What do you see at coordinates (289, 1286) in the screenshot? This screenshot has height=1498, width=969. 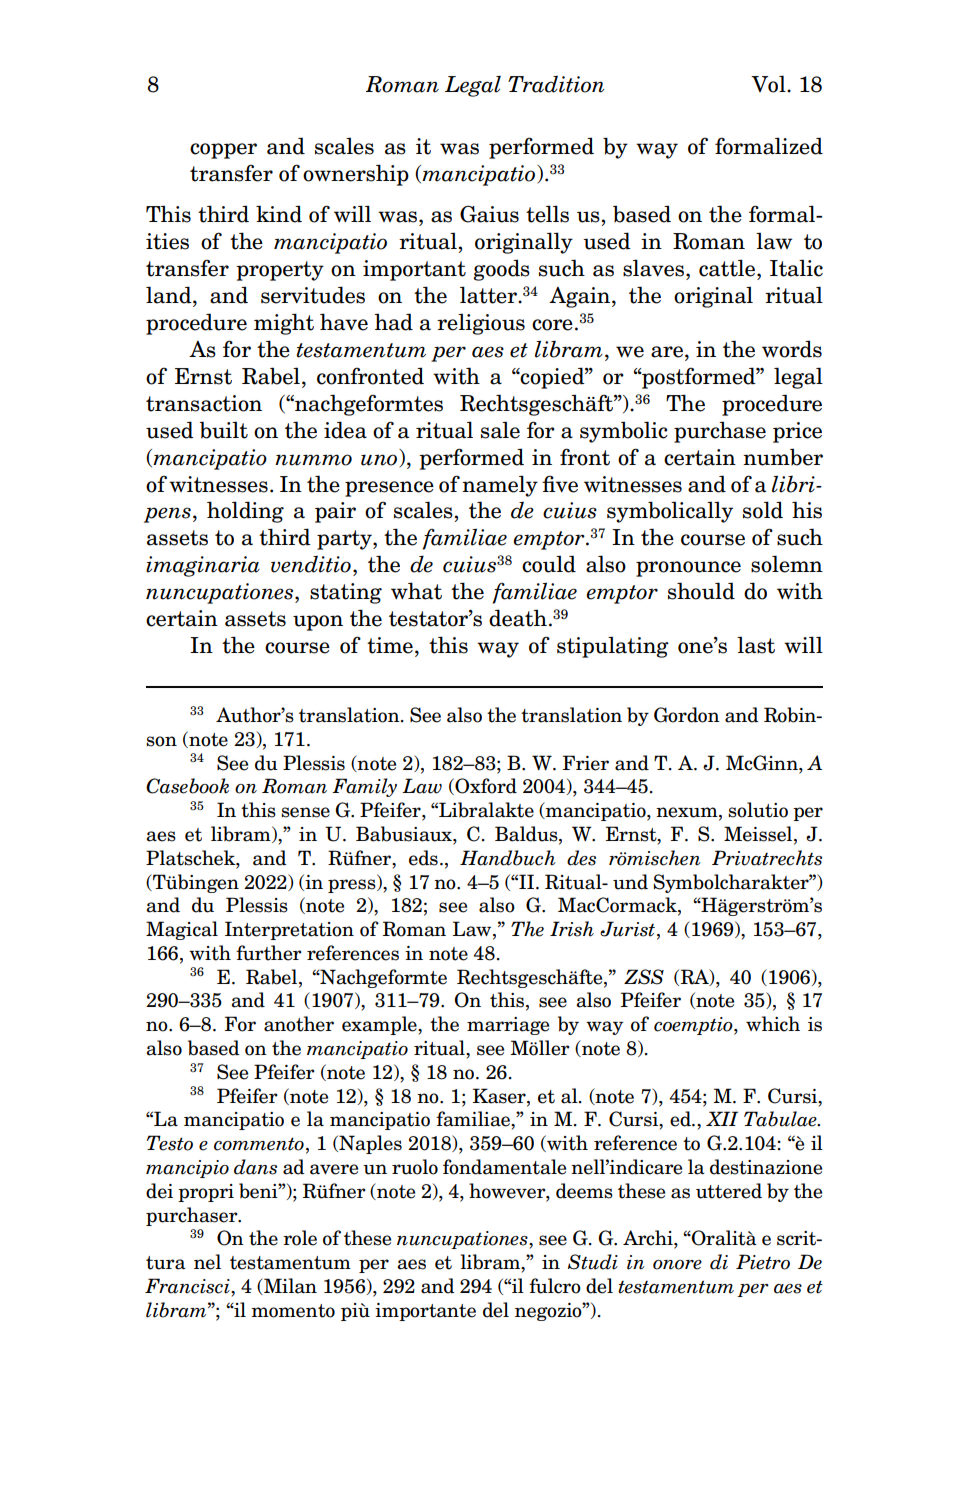 I see `Milan` at bounding box center [289, 1286].
